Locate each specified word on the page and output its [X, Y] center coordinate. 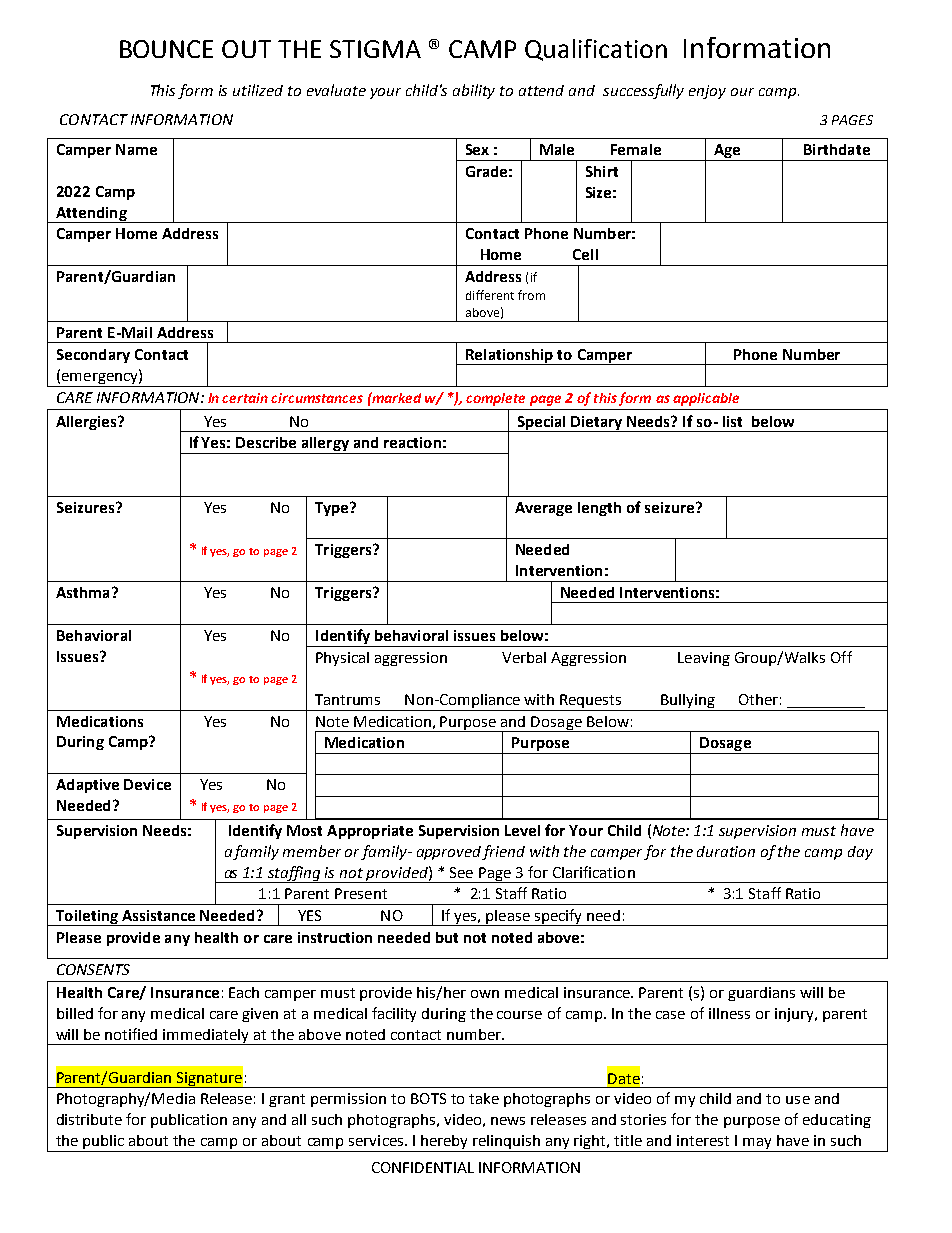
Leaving [704, 659]
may [757, 1145]
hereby [445, 1143]
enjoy [707, 92]
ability [474, 91]
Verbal [524, 657]
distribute [89, 1119]
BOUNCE [166, 49]
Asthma [82, 592]
